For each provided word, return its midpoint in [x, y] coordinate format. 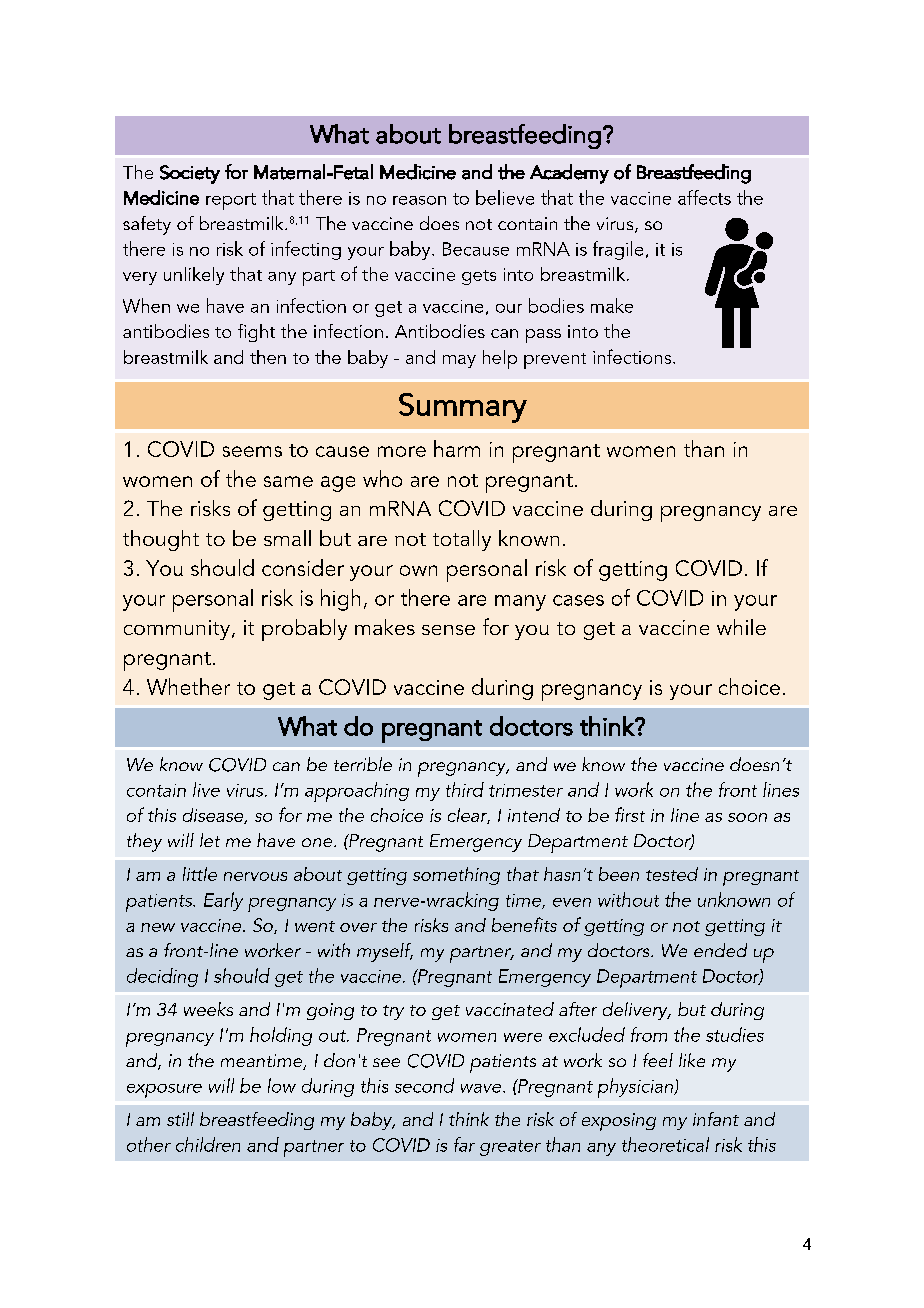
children [208, 1144]
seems [252, 451]
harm [457, 448]
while [741, 627]
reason [419, 200]
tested [672, 874]
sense [448, 630]
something [456, 876]
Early [223, 901]
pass [543, 336]
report [231, 201]
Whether [188, 686]
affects [704, 197]
